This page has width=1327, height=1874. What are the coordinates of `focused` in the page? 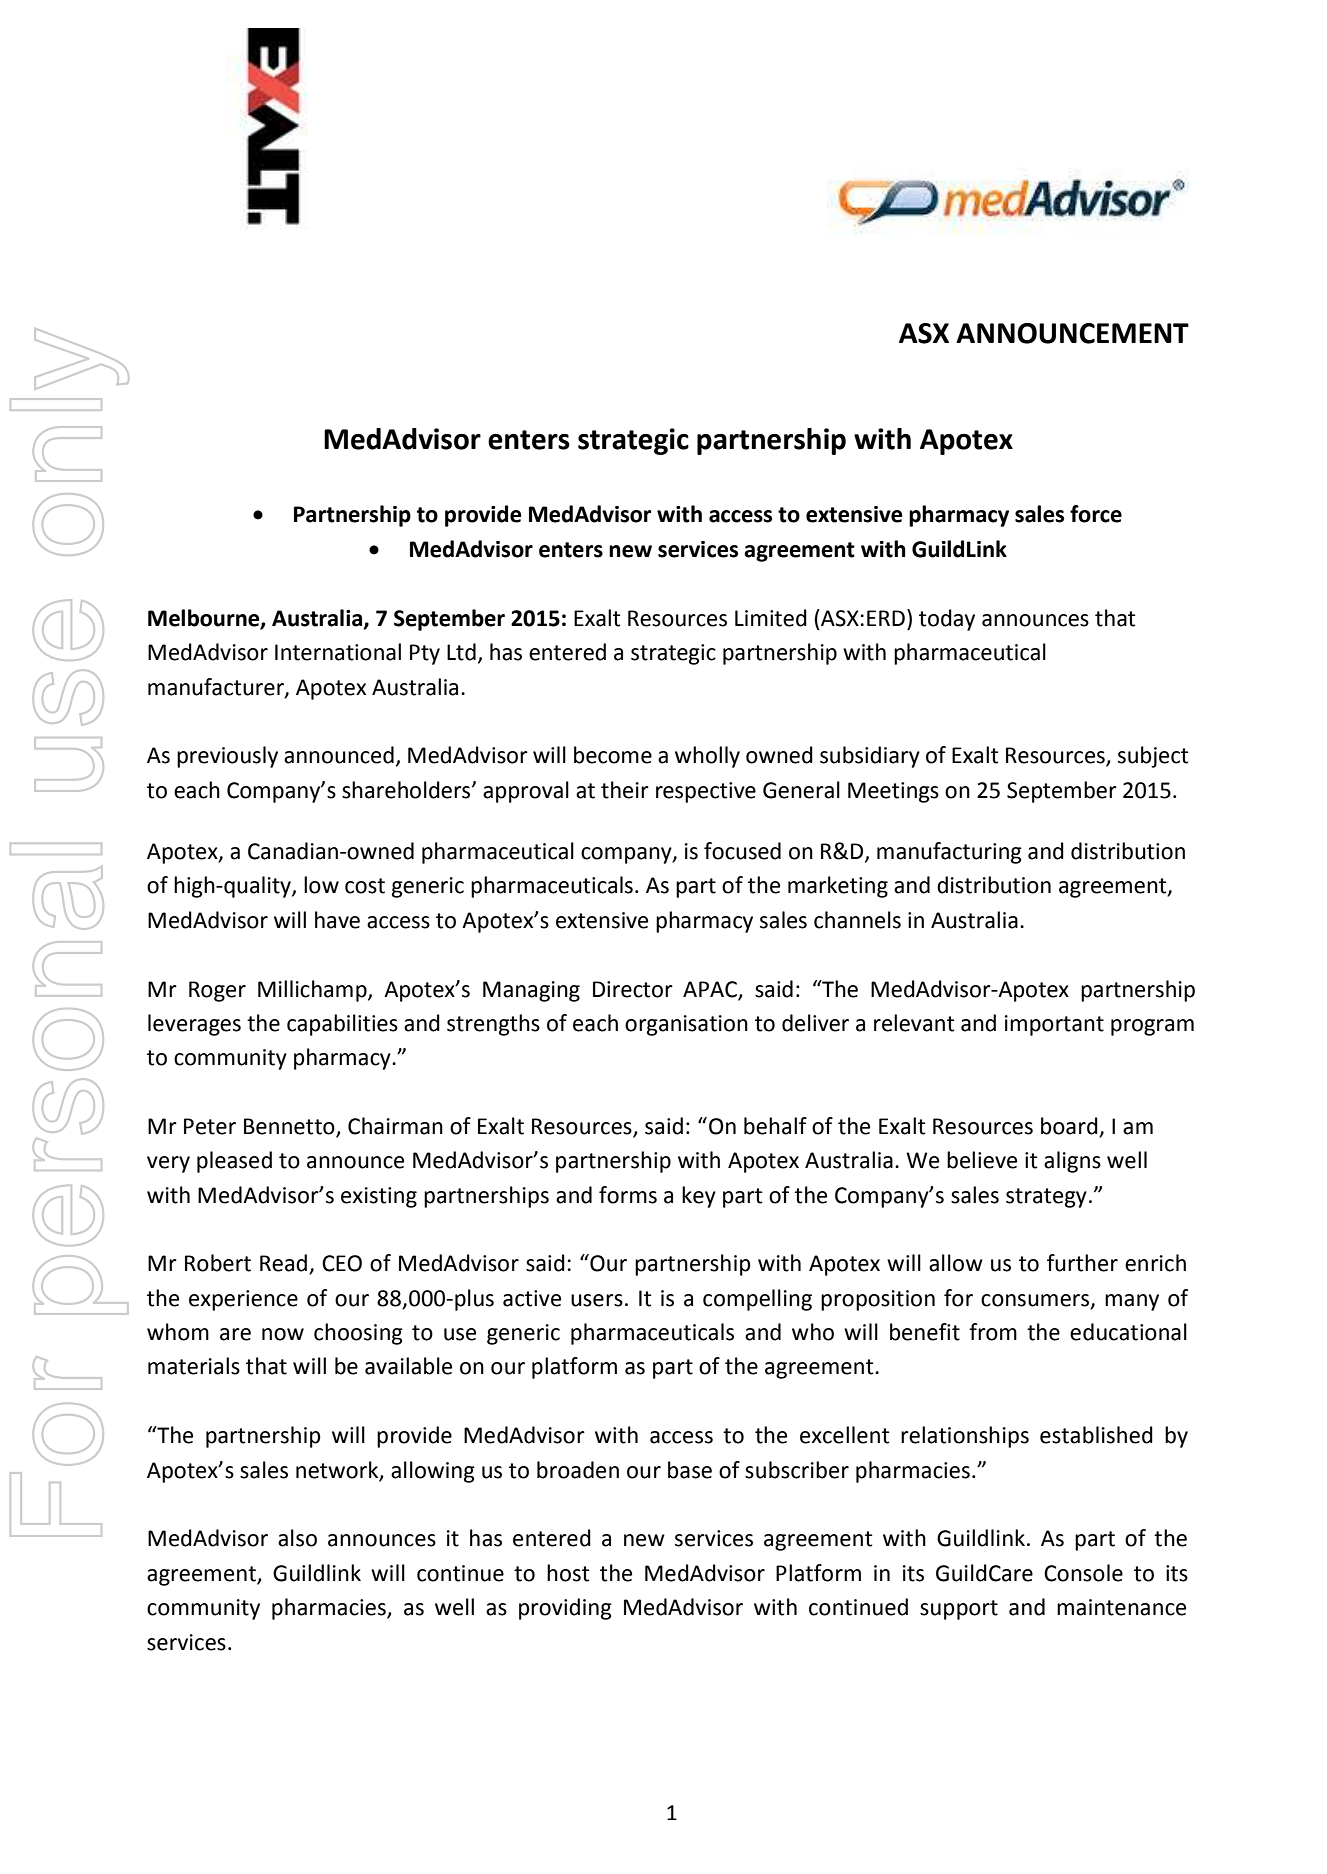 It's located at (742, 851).
